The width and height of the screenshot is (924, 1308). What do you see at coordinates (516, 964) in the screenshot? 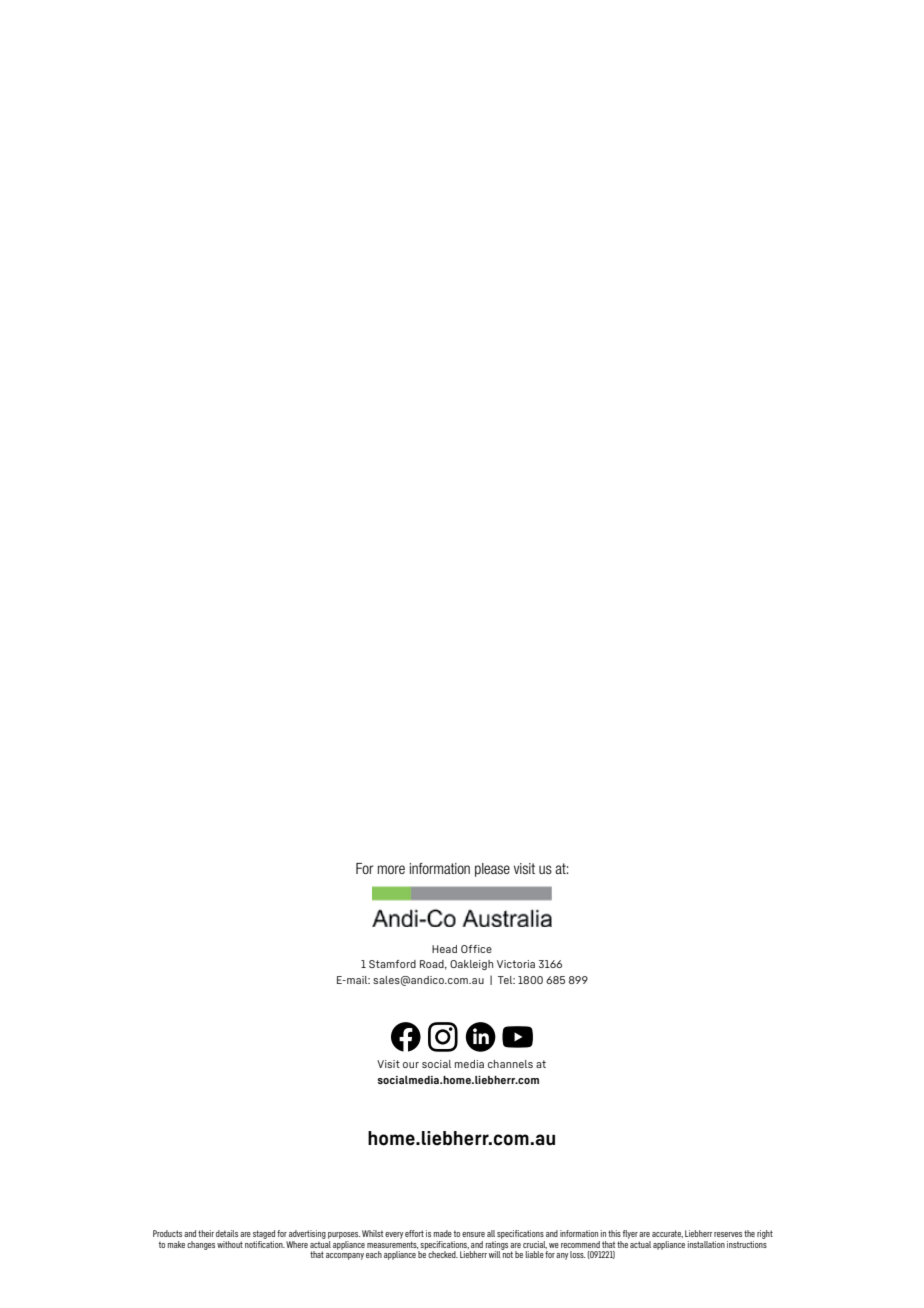
I see `Victoria` at bounding box center [516, 964].
